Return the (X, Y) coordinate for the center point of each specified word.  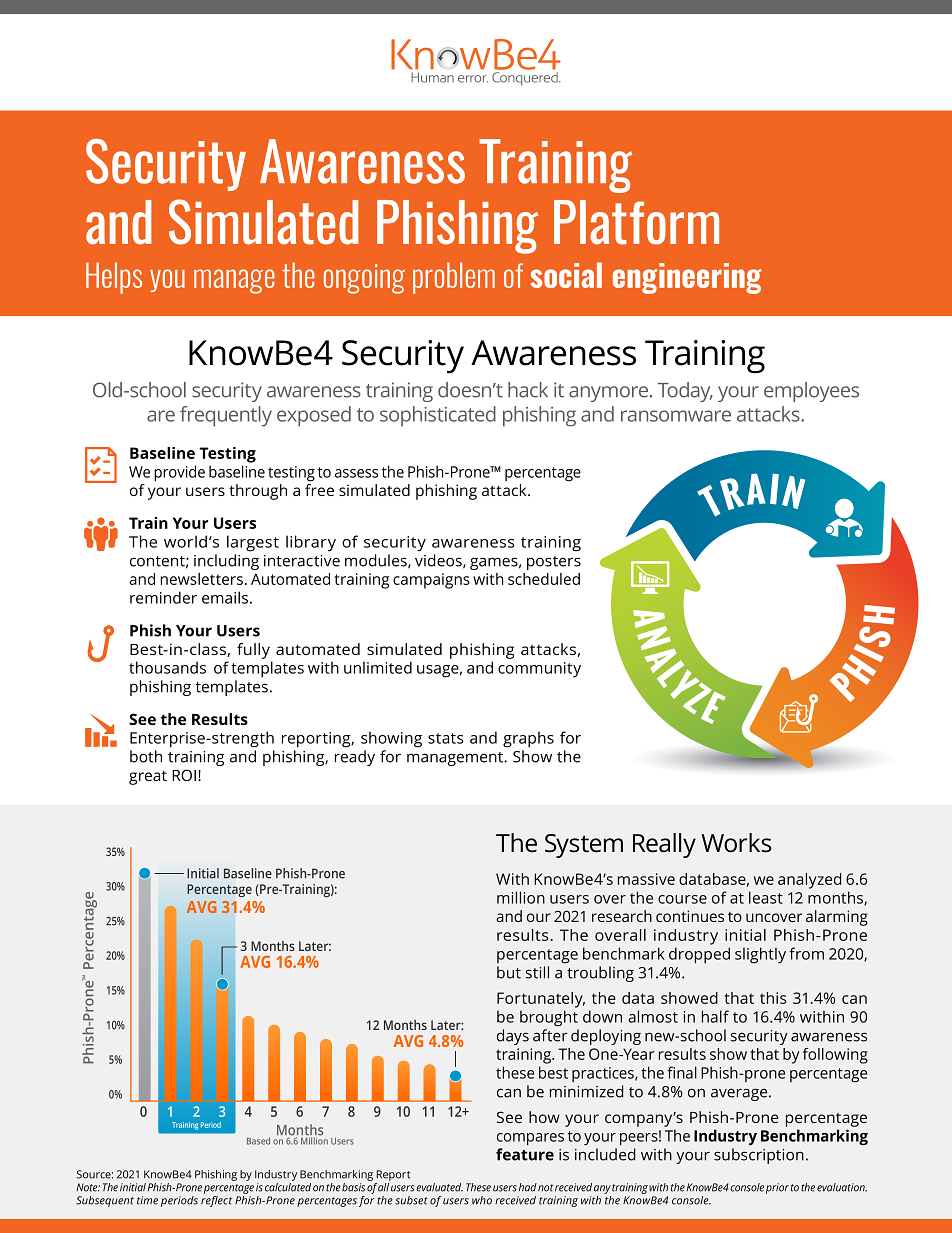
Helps (114, 278)
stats (446, 738)
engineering (687, 278)
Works (736, 843)
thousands (167, 667)
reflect (216, 1201)
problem (454, 278)
